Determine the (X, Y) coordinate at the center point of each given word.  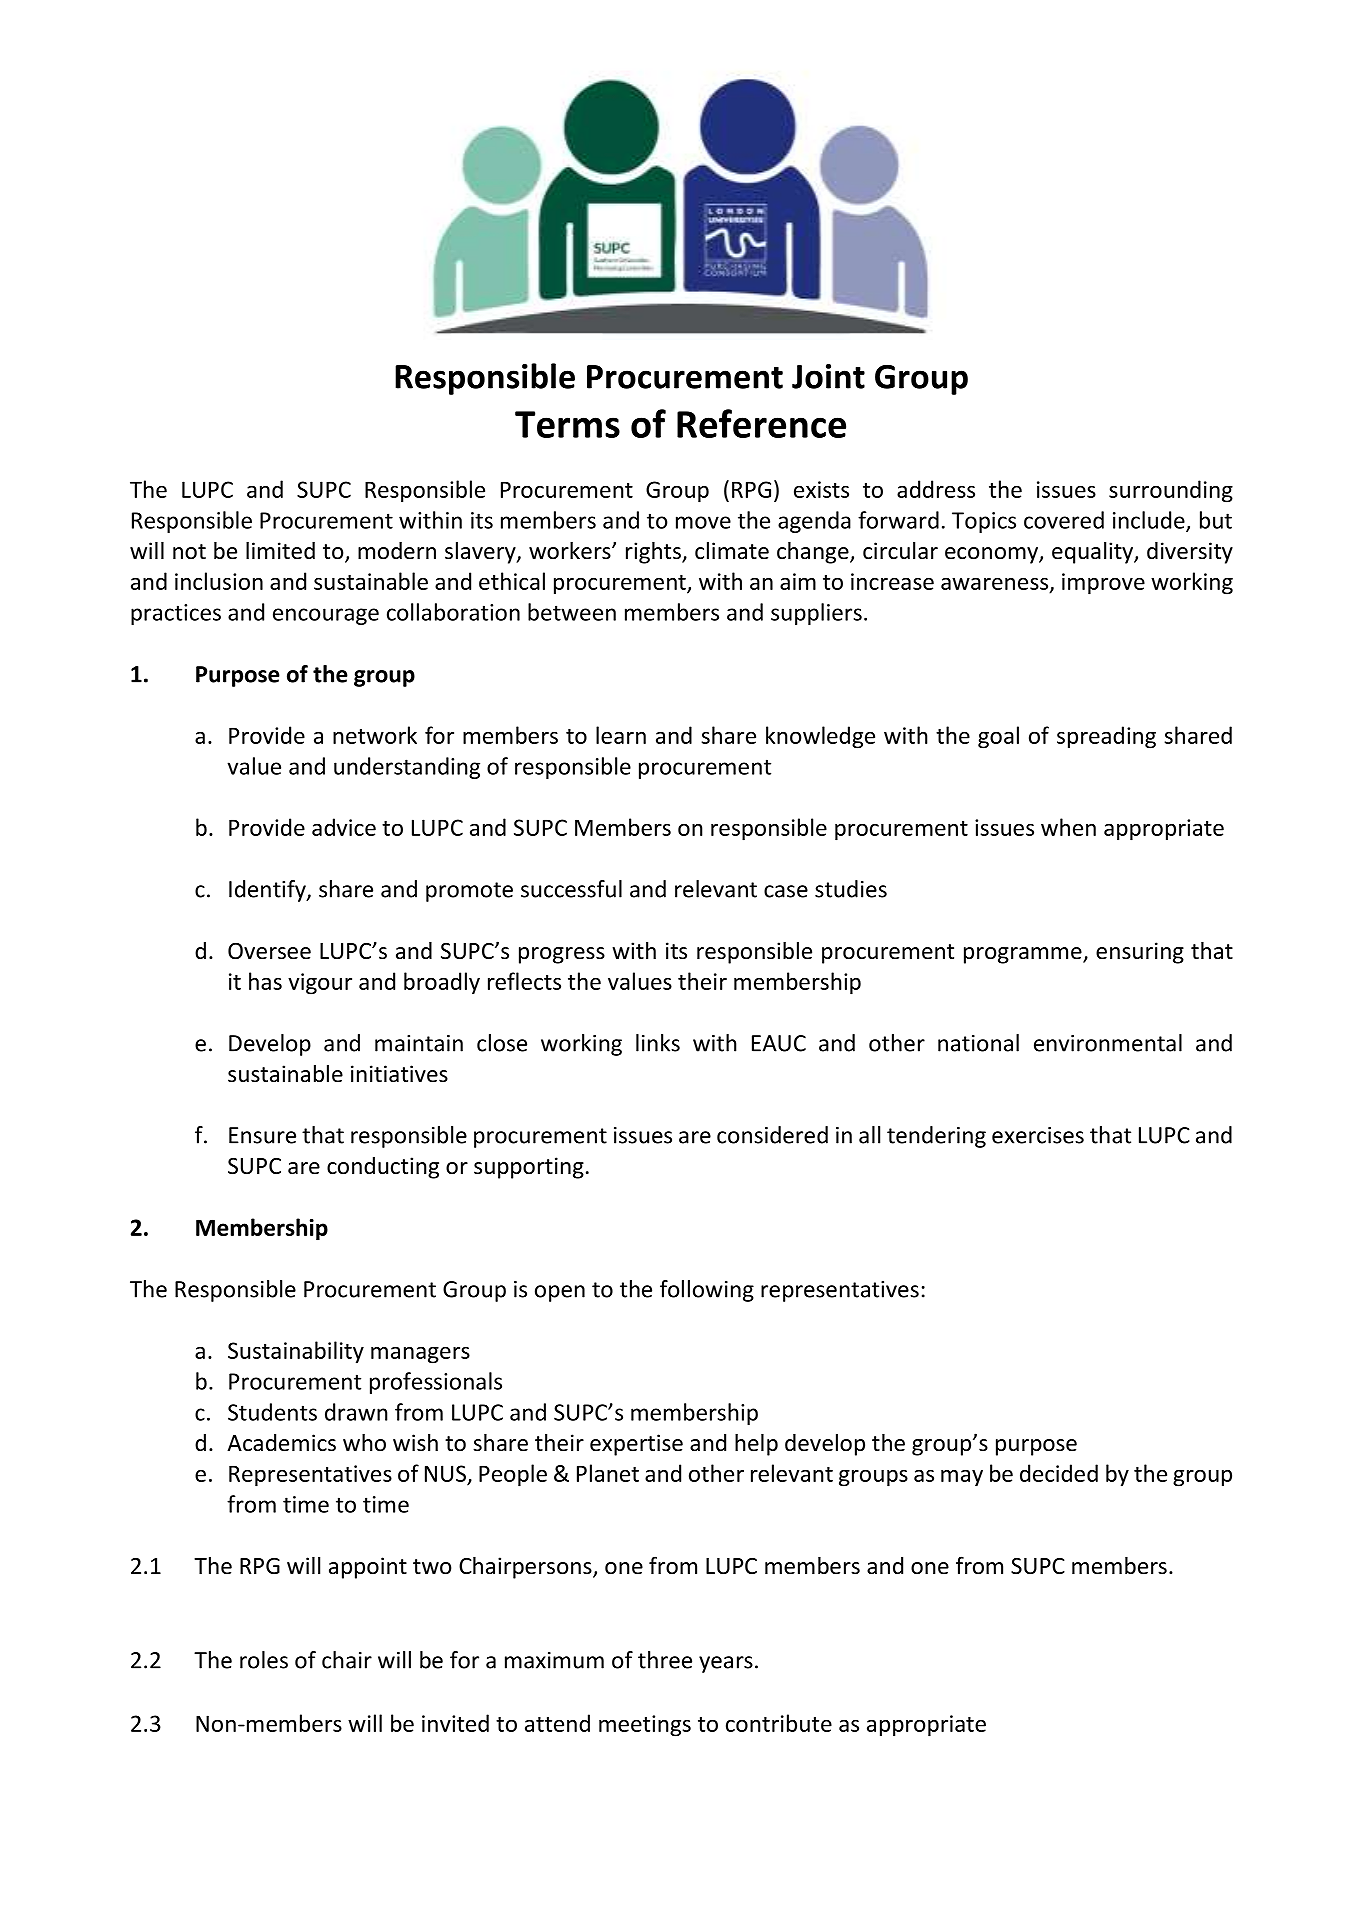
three (665, 1660)
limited (280, 551)
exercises (1038, 1135)
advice (344, 827)
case (786, 891)
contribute (779, 1723)
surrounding (1171, 491)
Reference (761, 423)
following (707, 1291)
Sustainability (296, 1352)
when (1068, 827)
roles (264, 1660)
